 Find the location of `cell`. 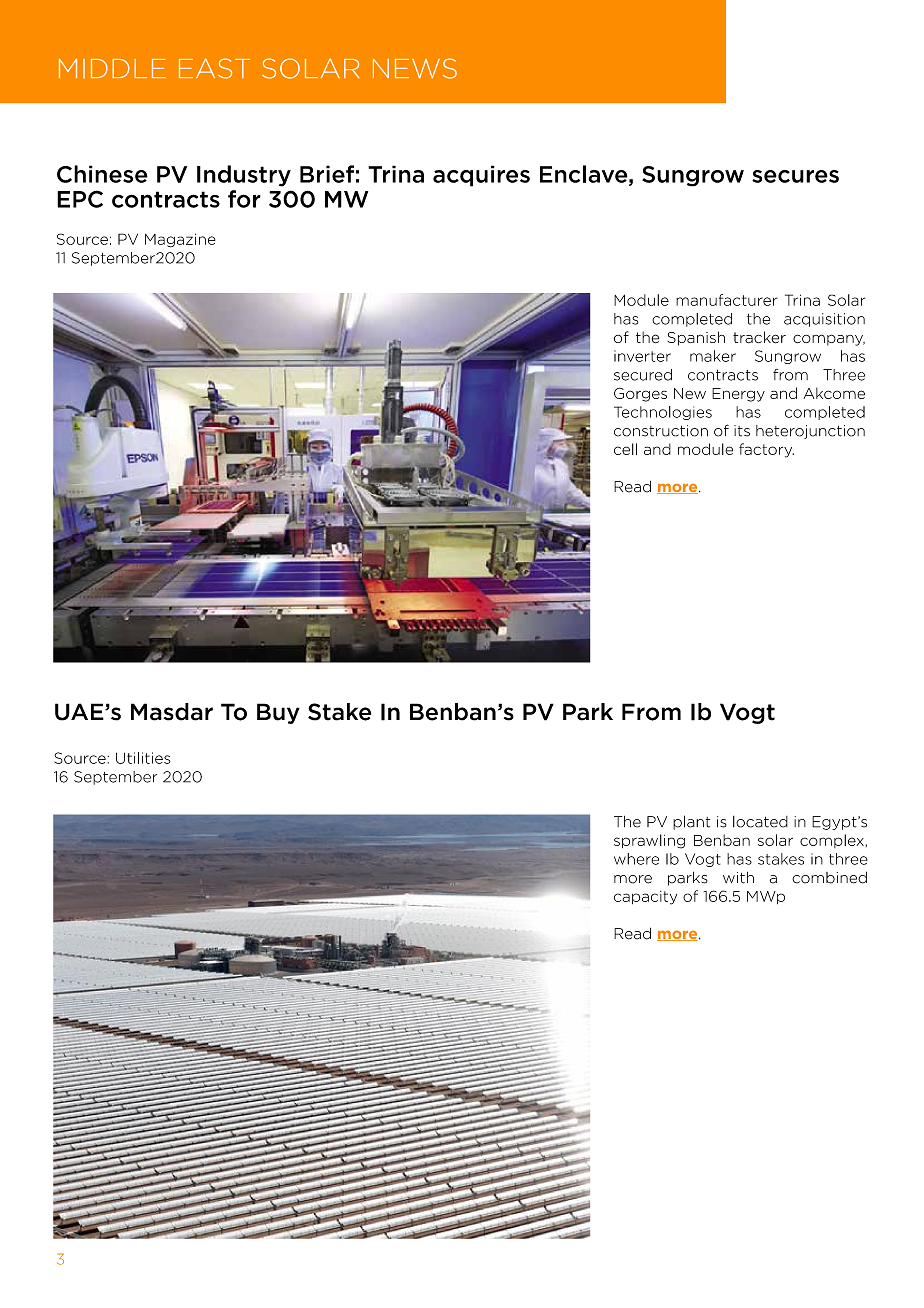

cell is located at coordinates (625, 449).
